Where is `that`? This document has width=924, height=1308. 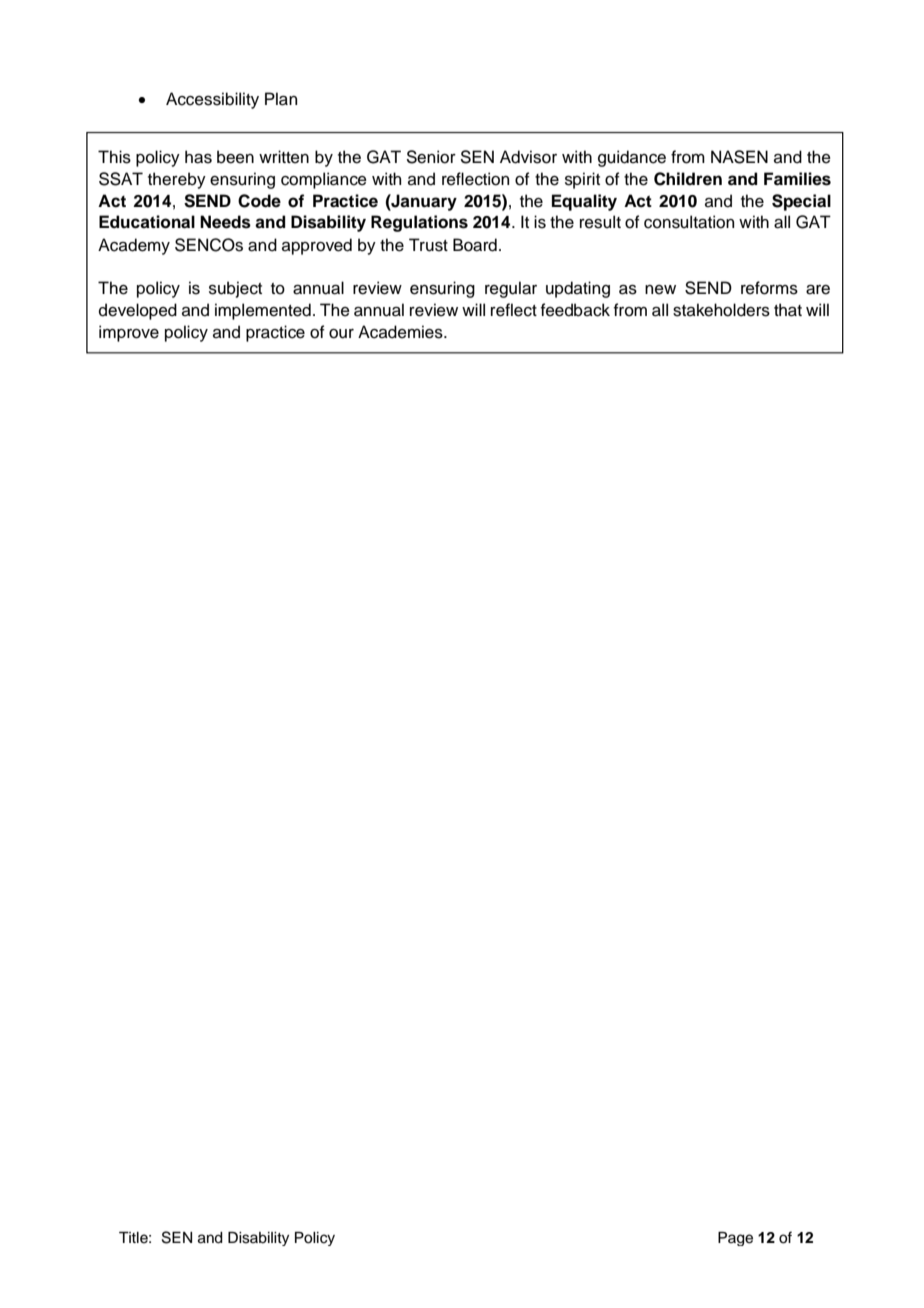 that is located at coordinates (788, 310).
